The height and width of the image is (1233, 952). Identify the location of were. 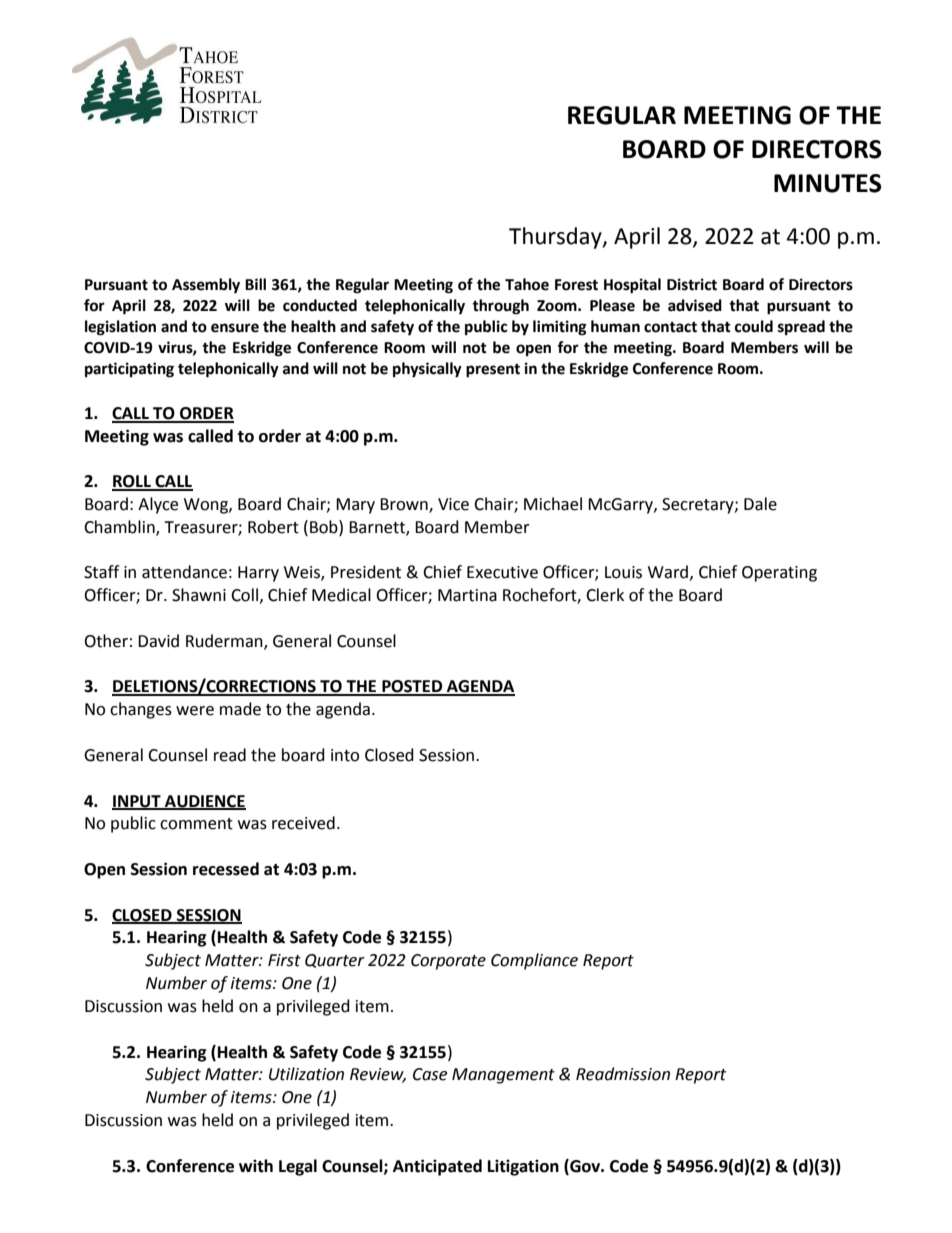
(195, 711).
